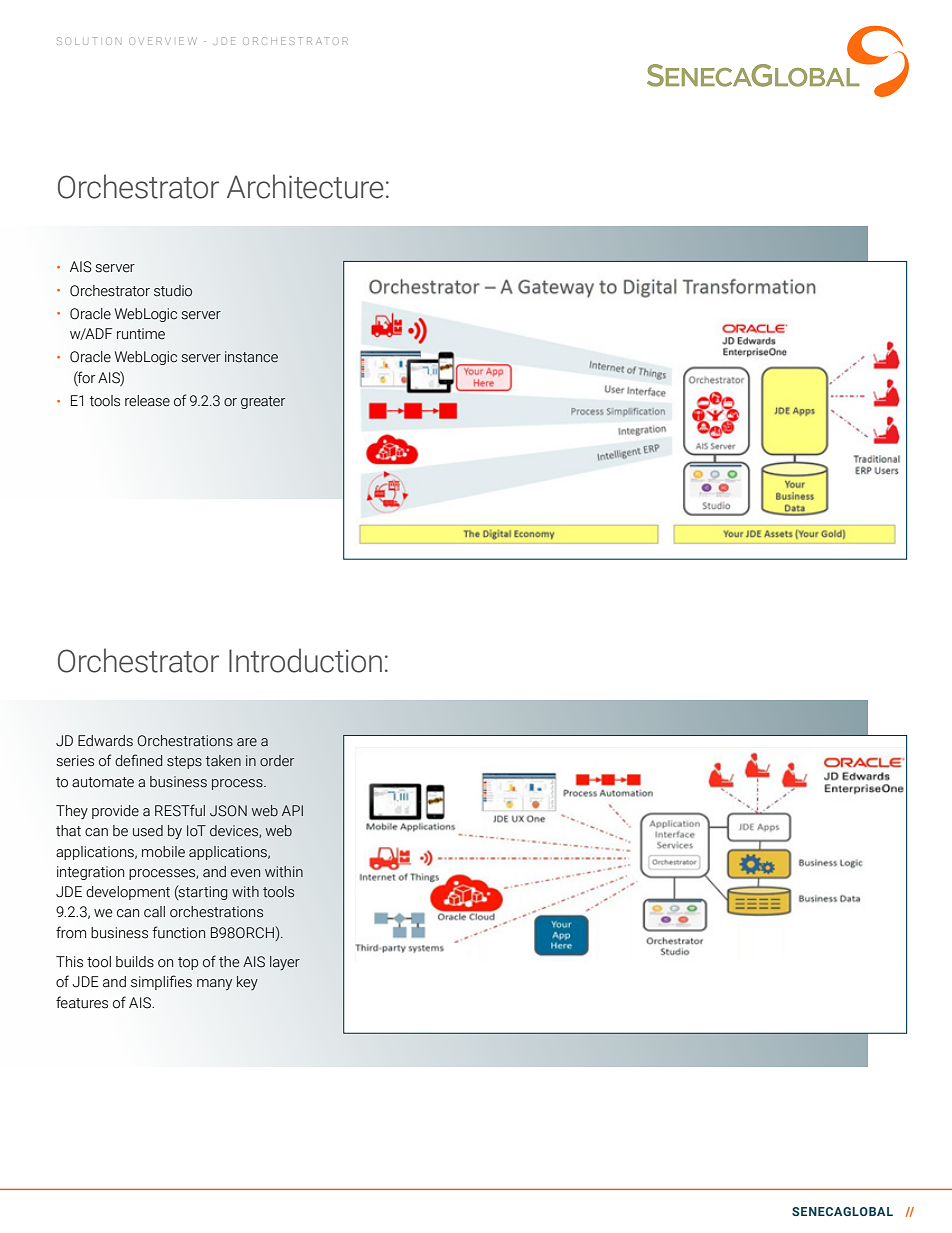 The image size is (952, 1233). I want to click on greater, so click(263, 402).
